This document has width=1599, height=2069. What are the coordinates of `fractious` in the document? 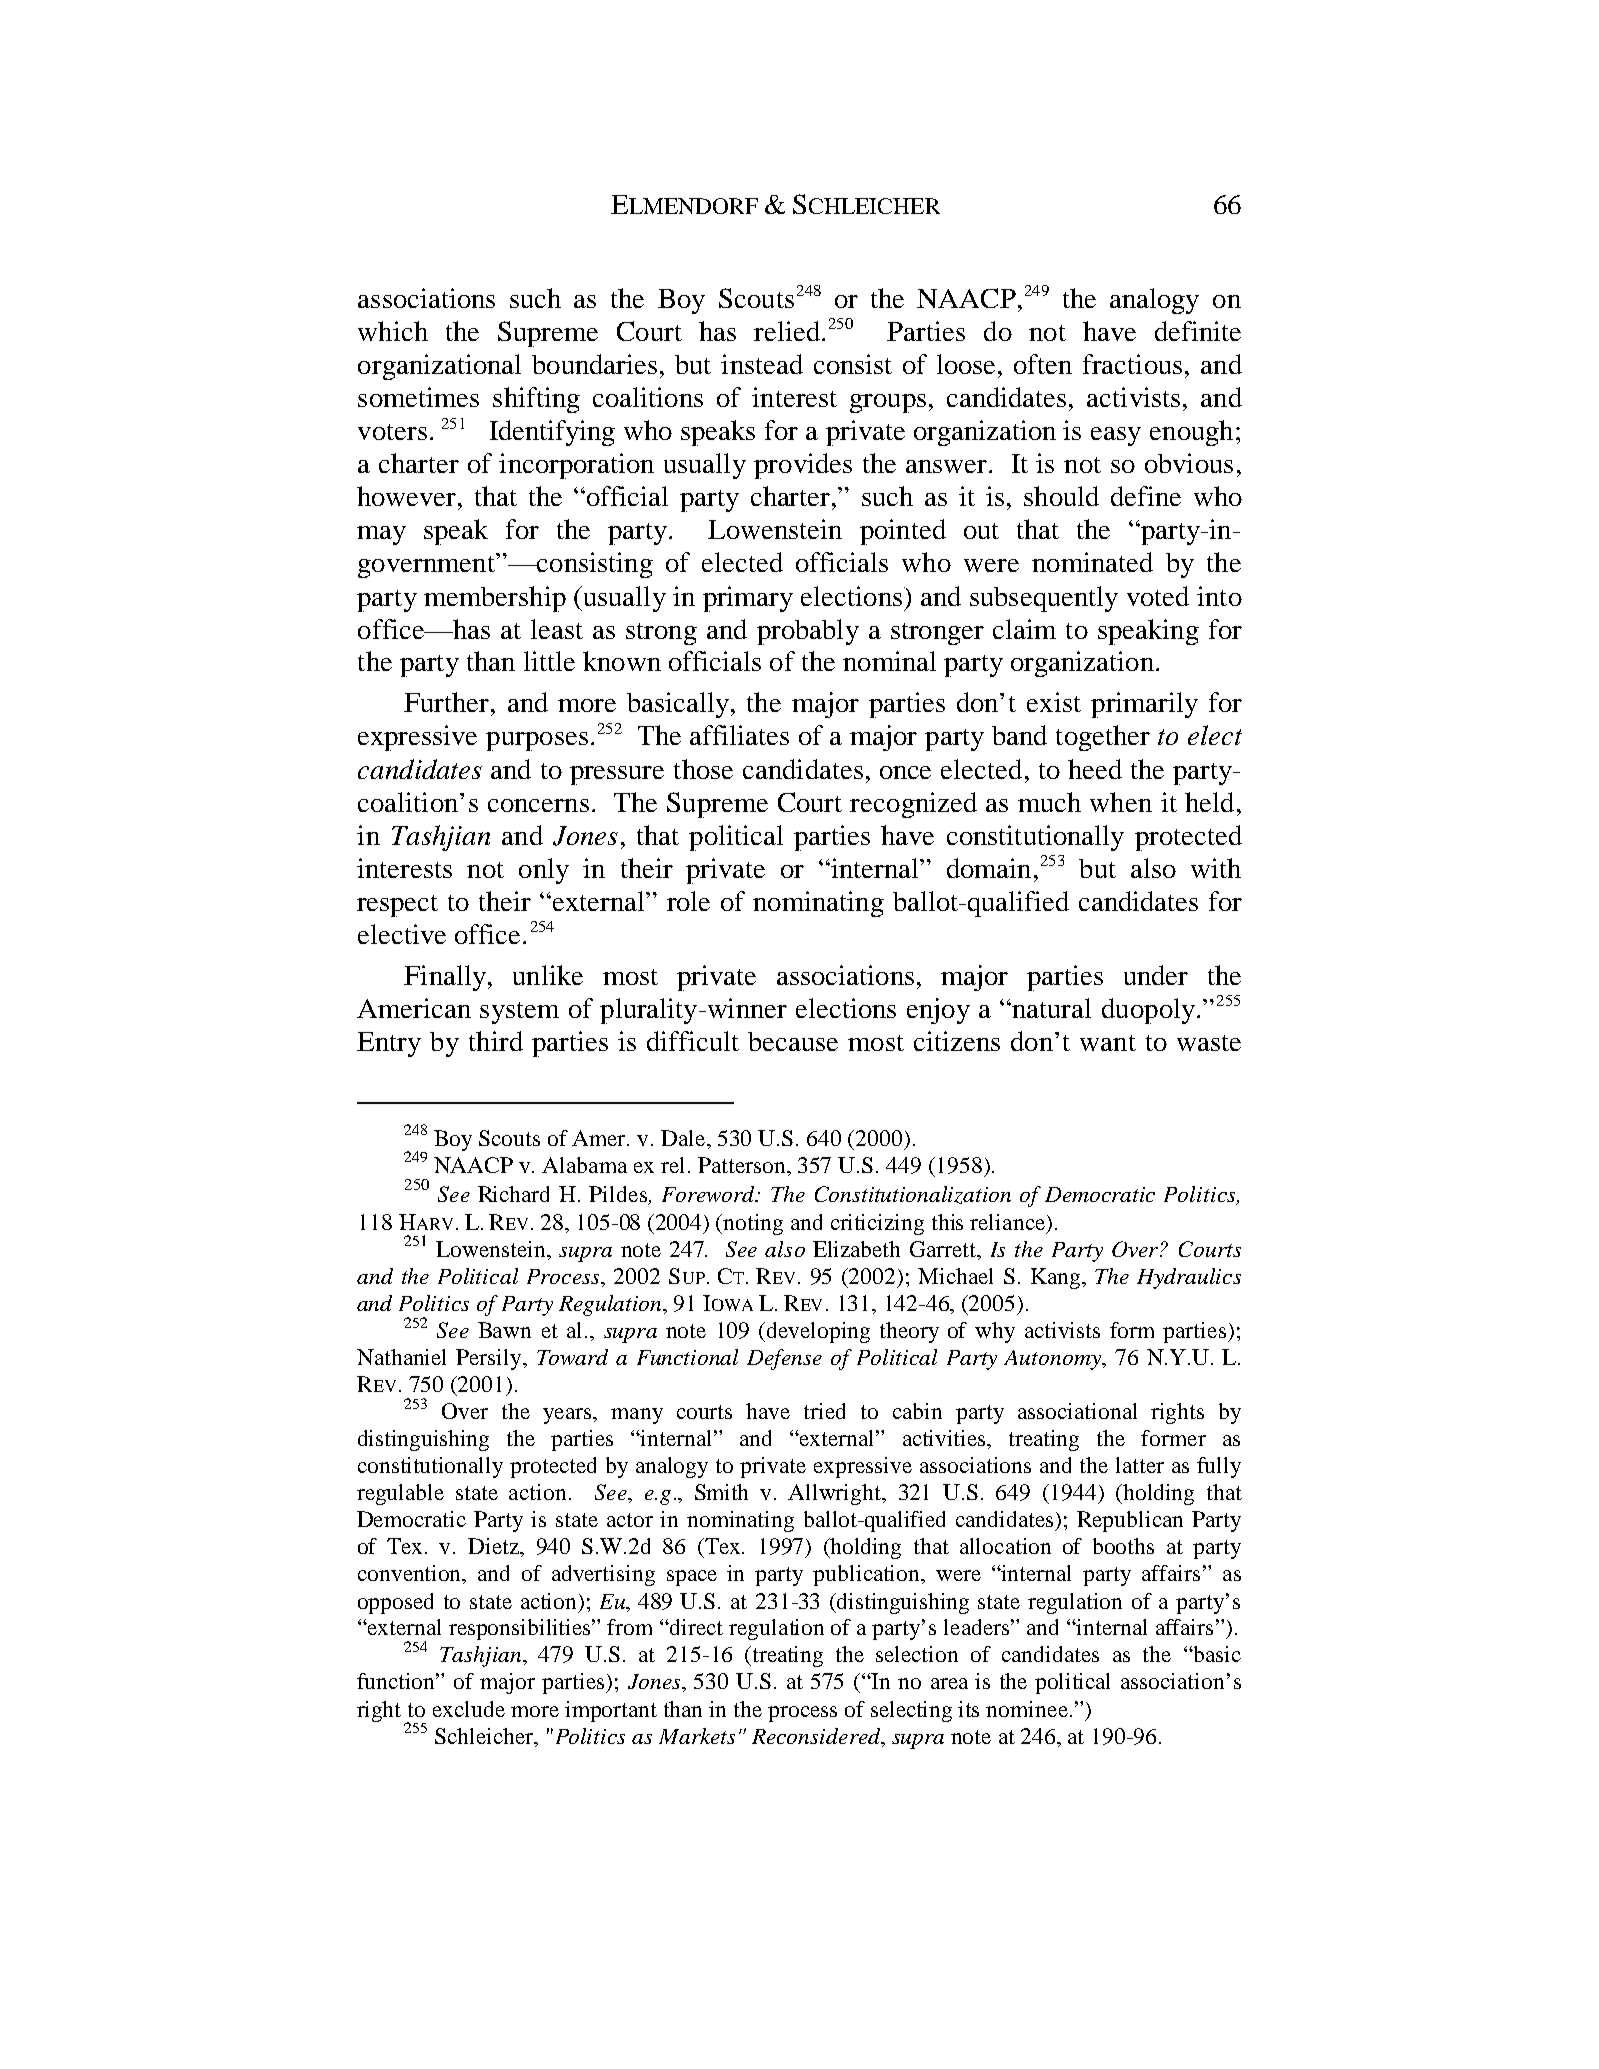 It's located at (1132, 364).
